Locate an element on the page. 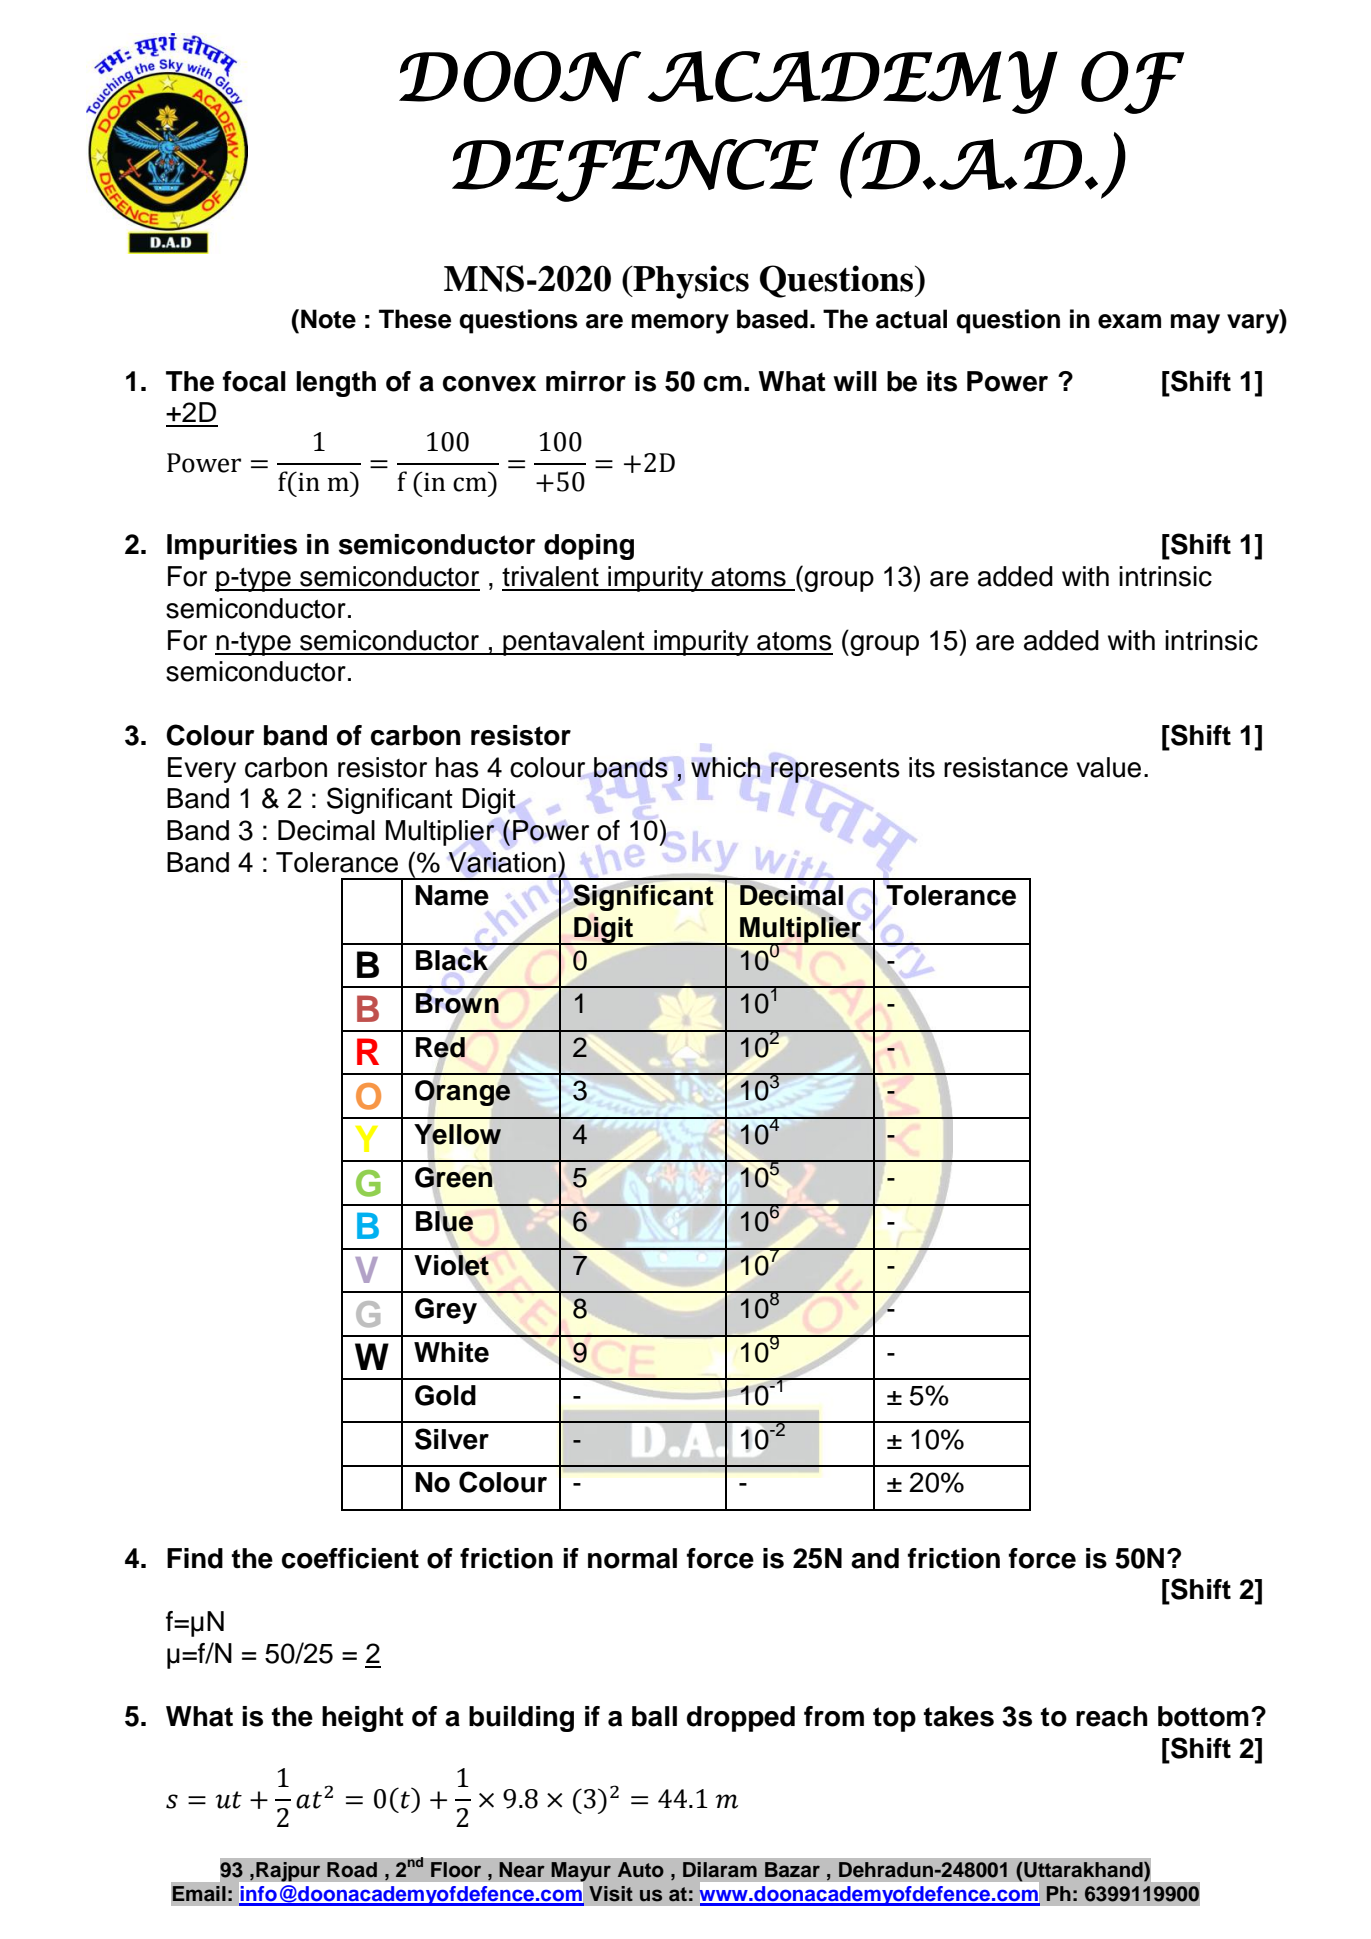  exam is located at coordinates (1129, 321).
